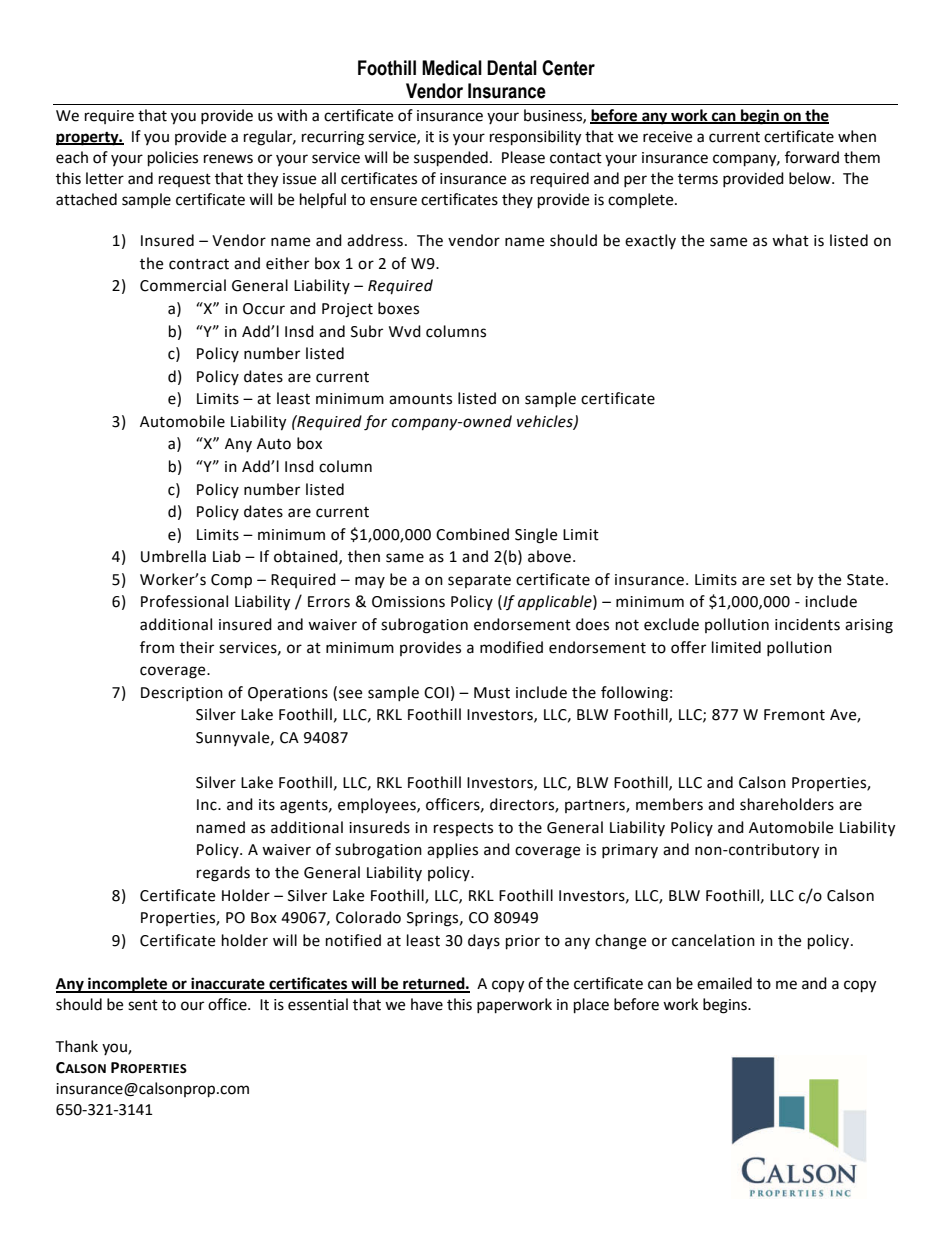 Image resolution: width=952 pixels, height=1233 pixels. Describe the element at coordinates (173, 159) in the screenshot. I see `policies` at that location.
